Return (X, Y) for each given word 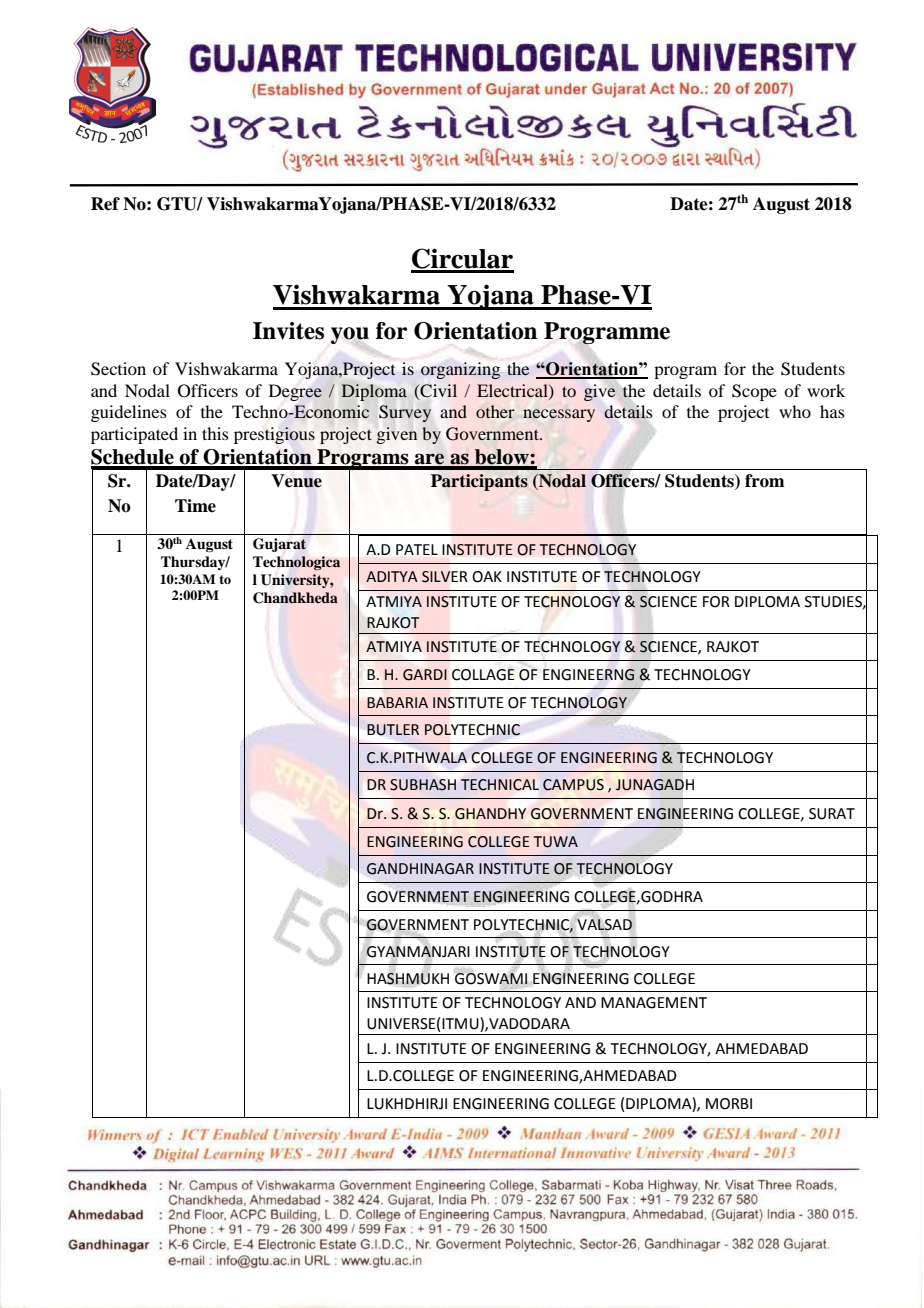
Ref (105, 204)
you (350, 335)
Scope (754, 392)
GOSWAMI (491, 978)
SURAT (832, 814)
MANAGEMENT (654, 1003)
